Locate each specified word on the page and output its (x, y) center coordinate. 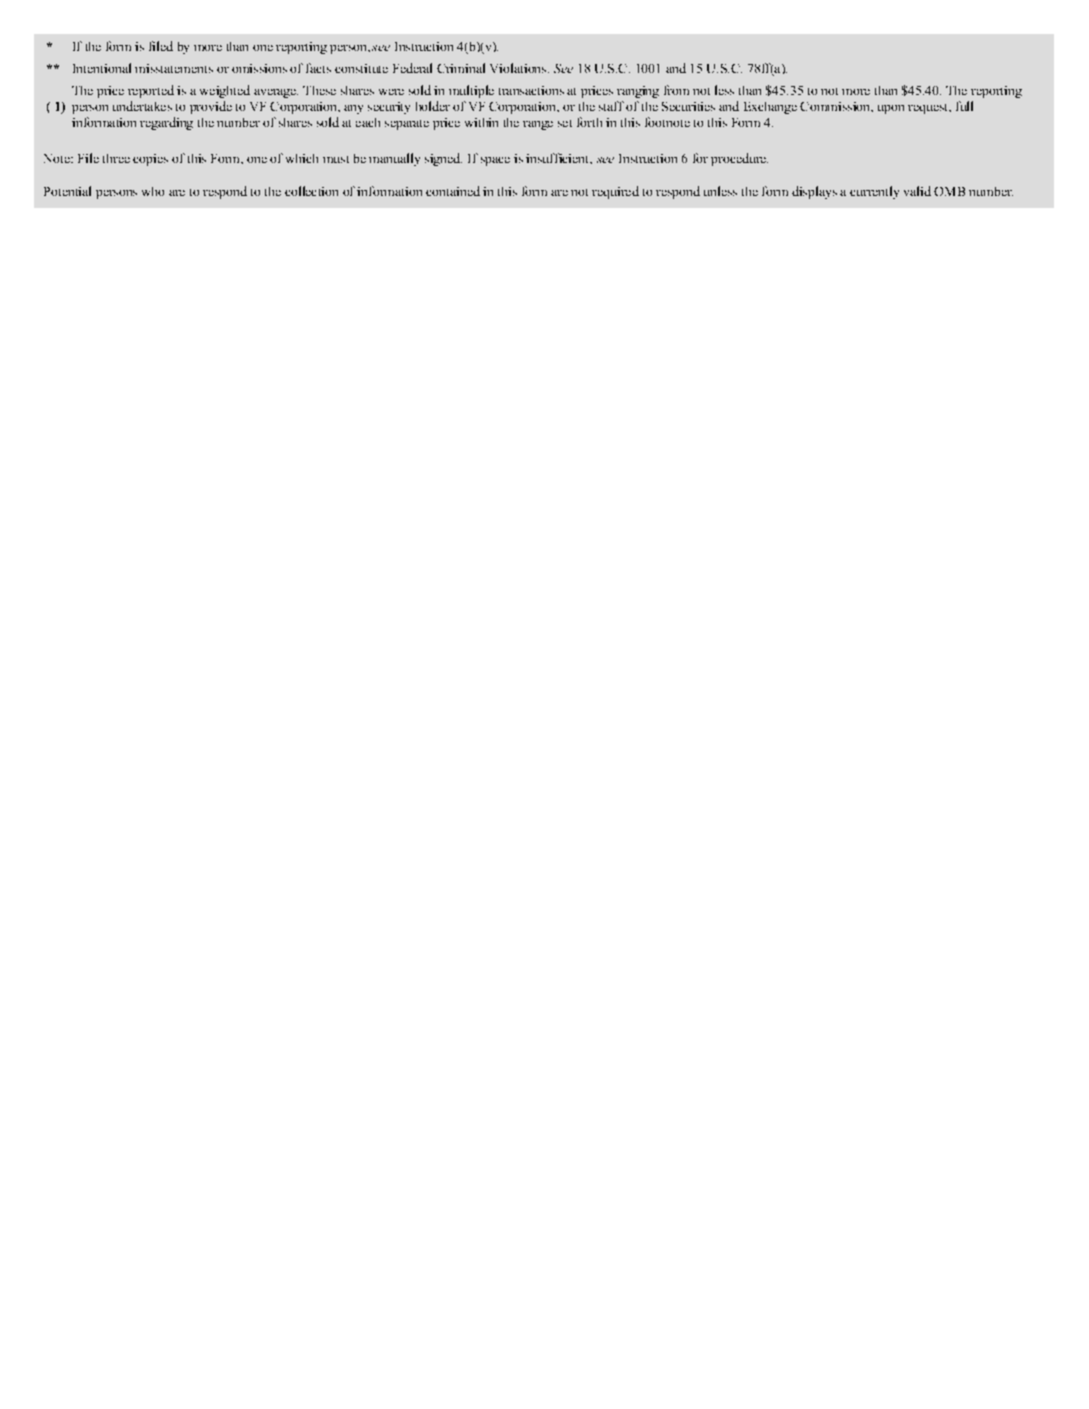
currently (874, 192)
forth (589, 122)
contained (453, 191)
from (676, 90)
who (153, 191)
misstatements (174, 68)
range (538, 125)
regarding (166, 123)
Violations (519, 68)
